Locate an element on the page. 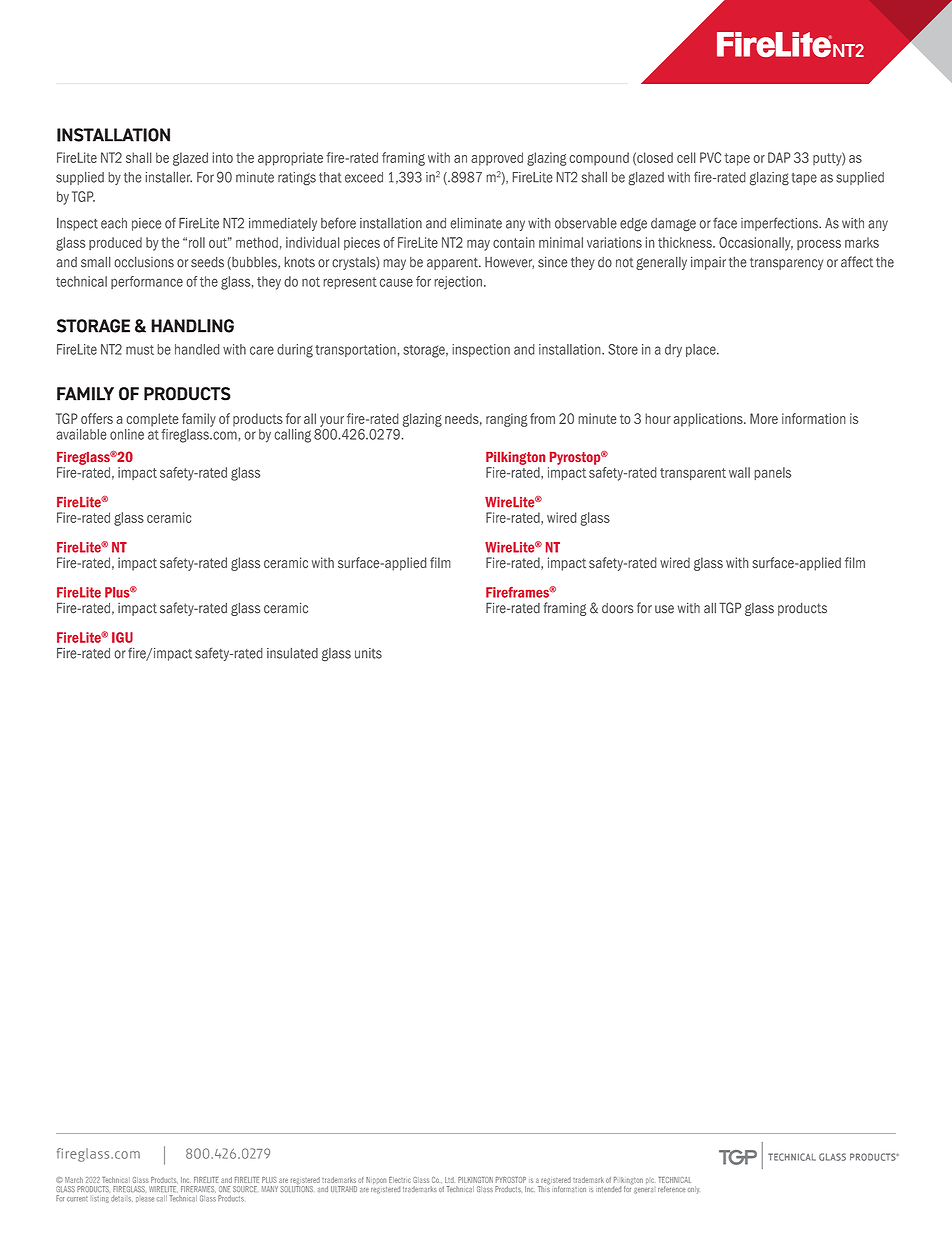 The image size is (952, 1233). eliminate is located at coordinates (476, 223).
